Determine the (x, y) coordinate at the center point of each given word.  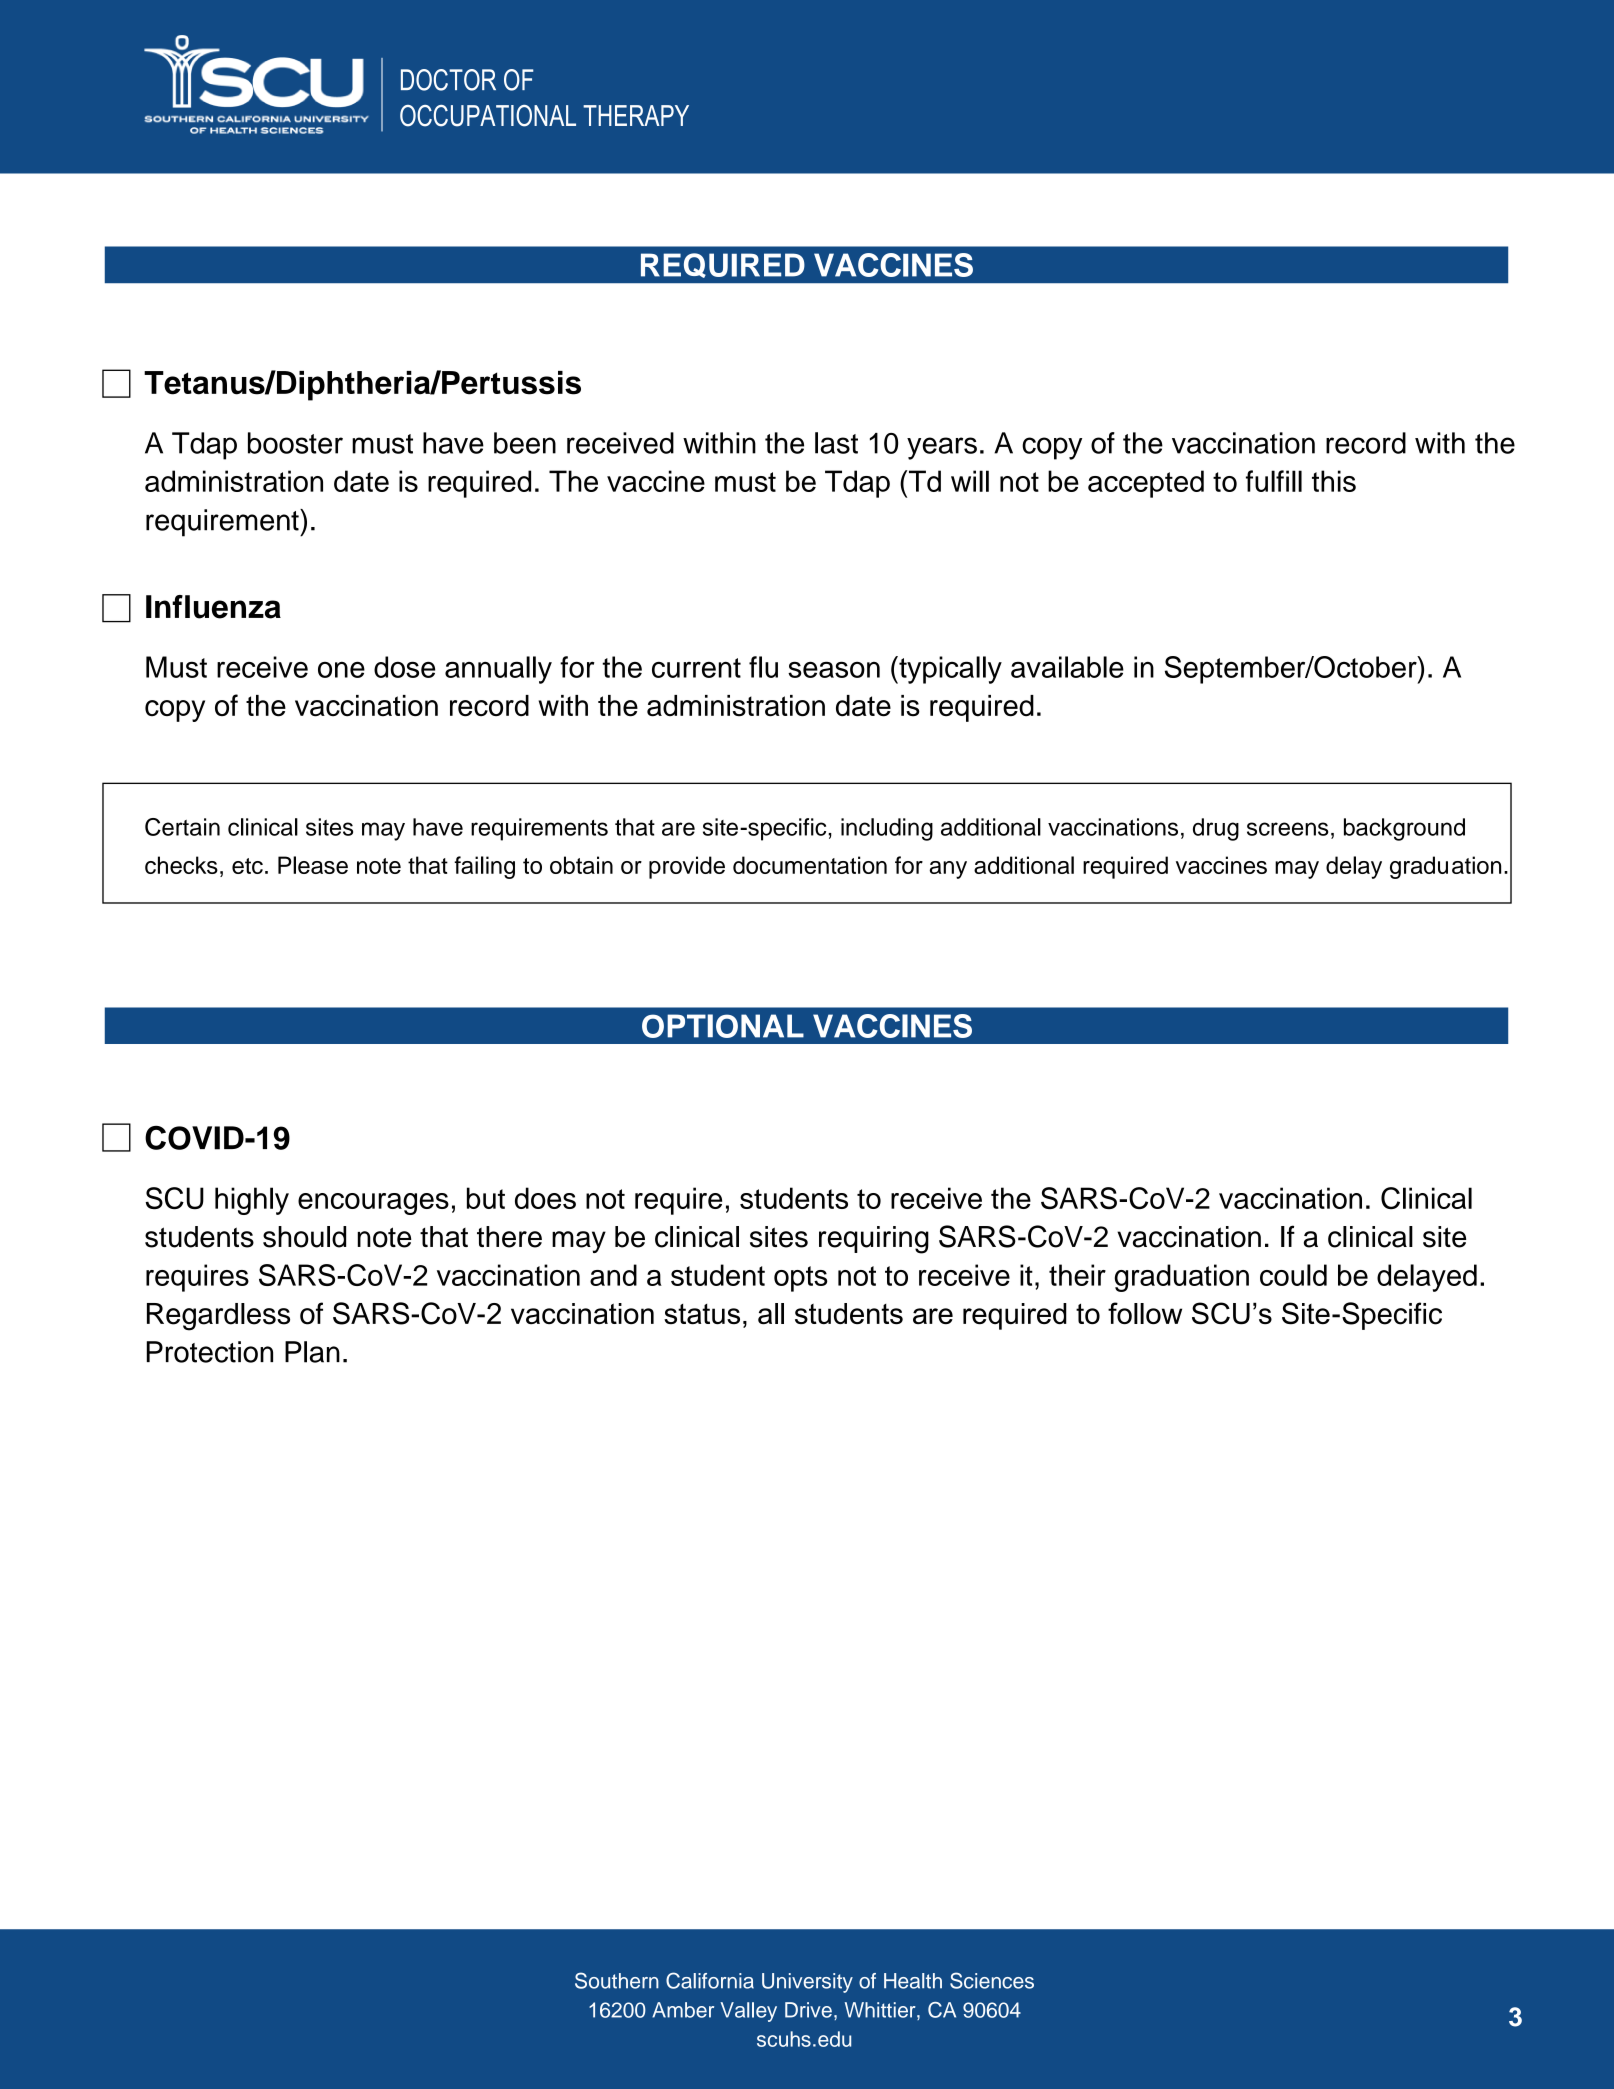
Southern (617, 1980)
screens (1287, 829)
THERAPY (636, 115)
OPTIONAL (723, 1026)
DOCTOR (448, 80)
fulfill (1274, 481)
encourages (373, 1204)
